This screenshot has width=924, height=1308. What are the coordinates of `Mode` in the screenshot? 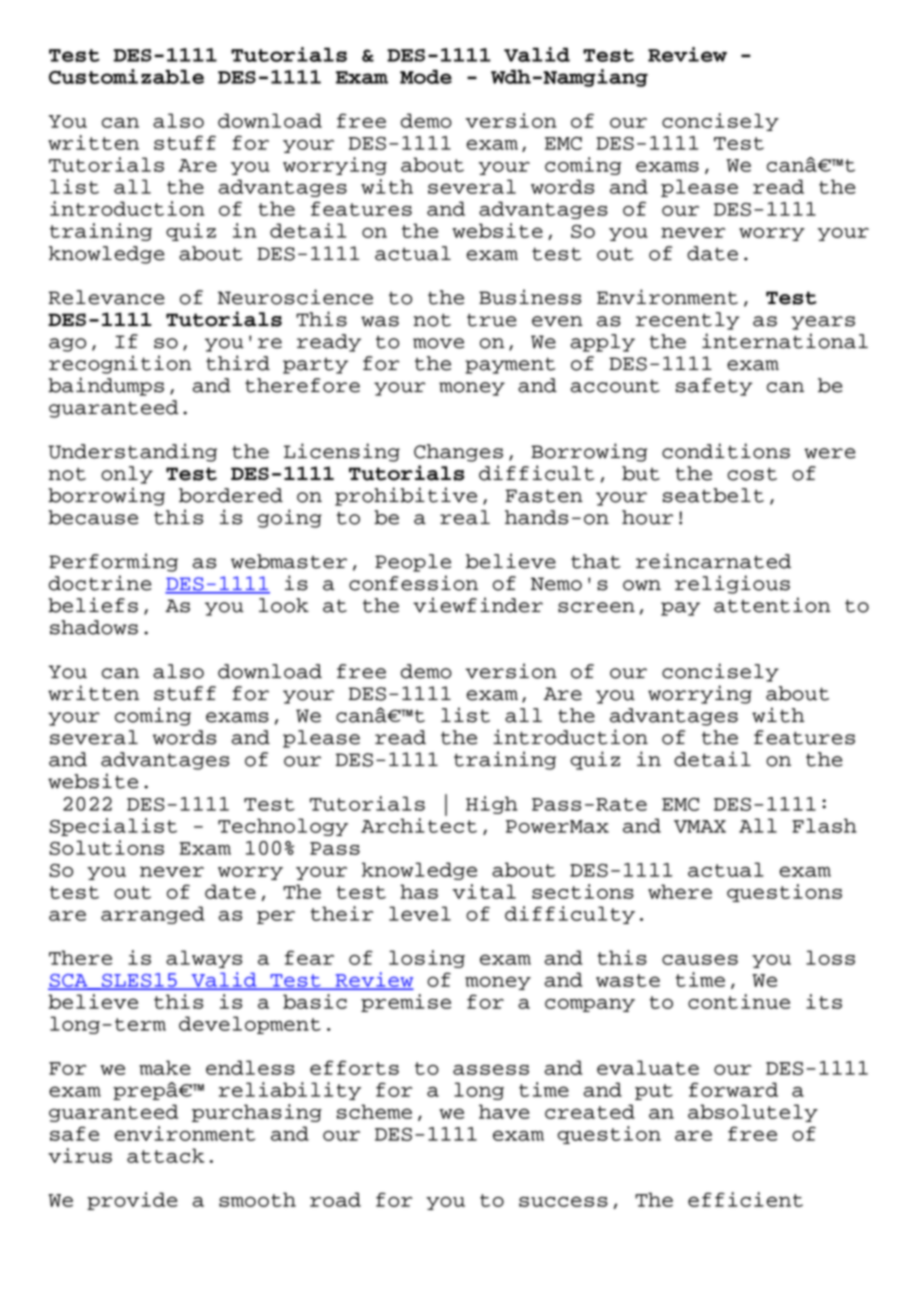 It's located at (426, 77).
